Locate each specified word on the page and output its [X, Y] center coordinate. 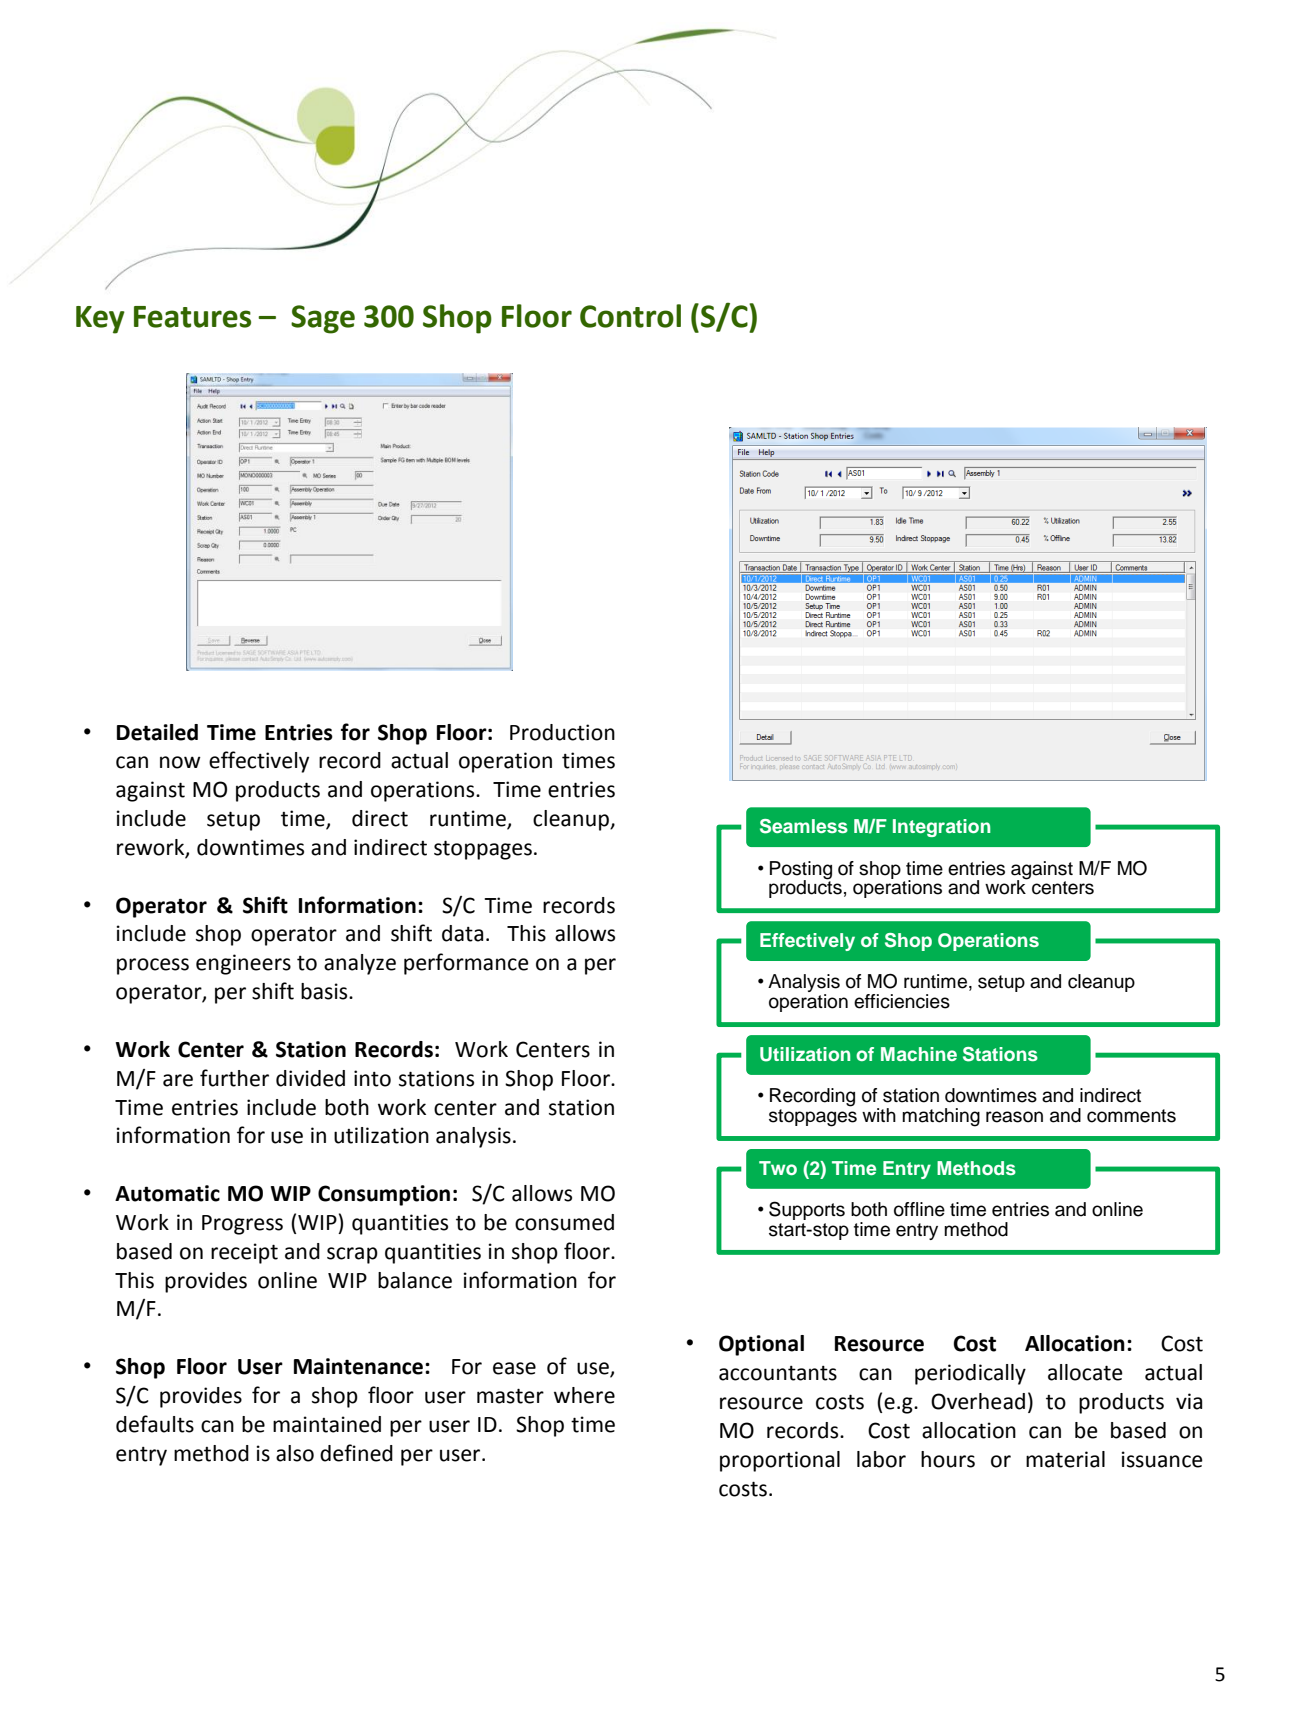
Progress [242, 1225]
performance [466, 964]
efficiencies [902, 1001]
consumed [564, 1222]
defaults [155, 1424]
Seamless [804, 826]
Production [562, 732]
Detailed [157, 732]
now [180, 762]
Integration [942, 828]
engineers [243, 964]
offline [919, 1209]
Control [630, 316]
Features [192, 317]
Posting [801, 871]
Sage [323, 319]
